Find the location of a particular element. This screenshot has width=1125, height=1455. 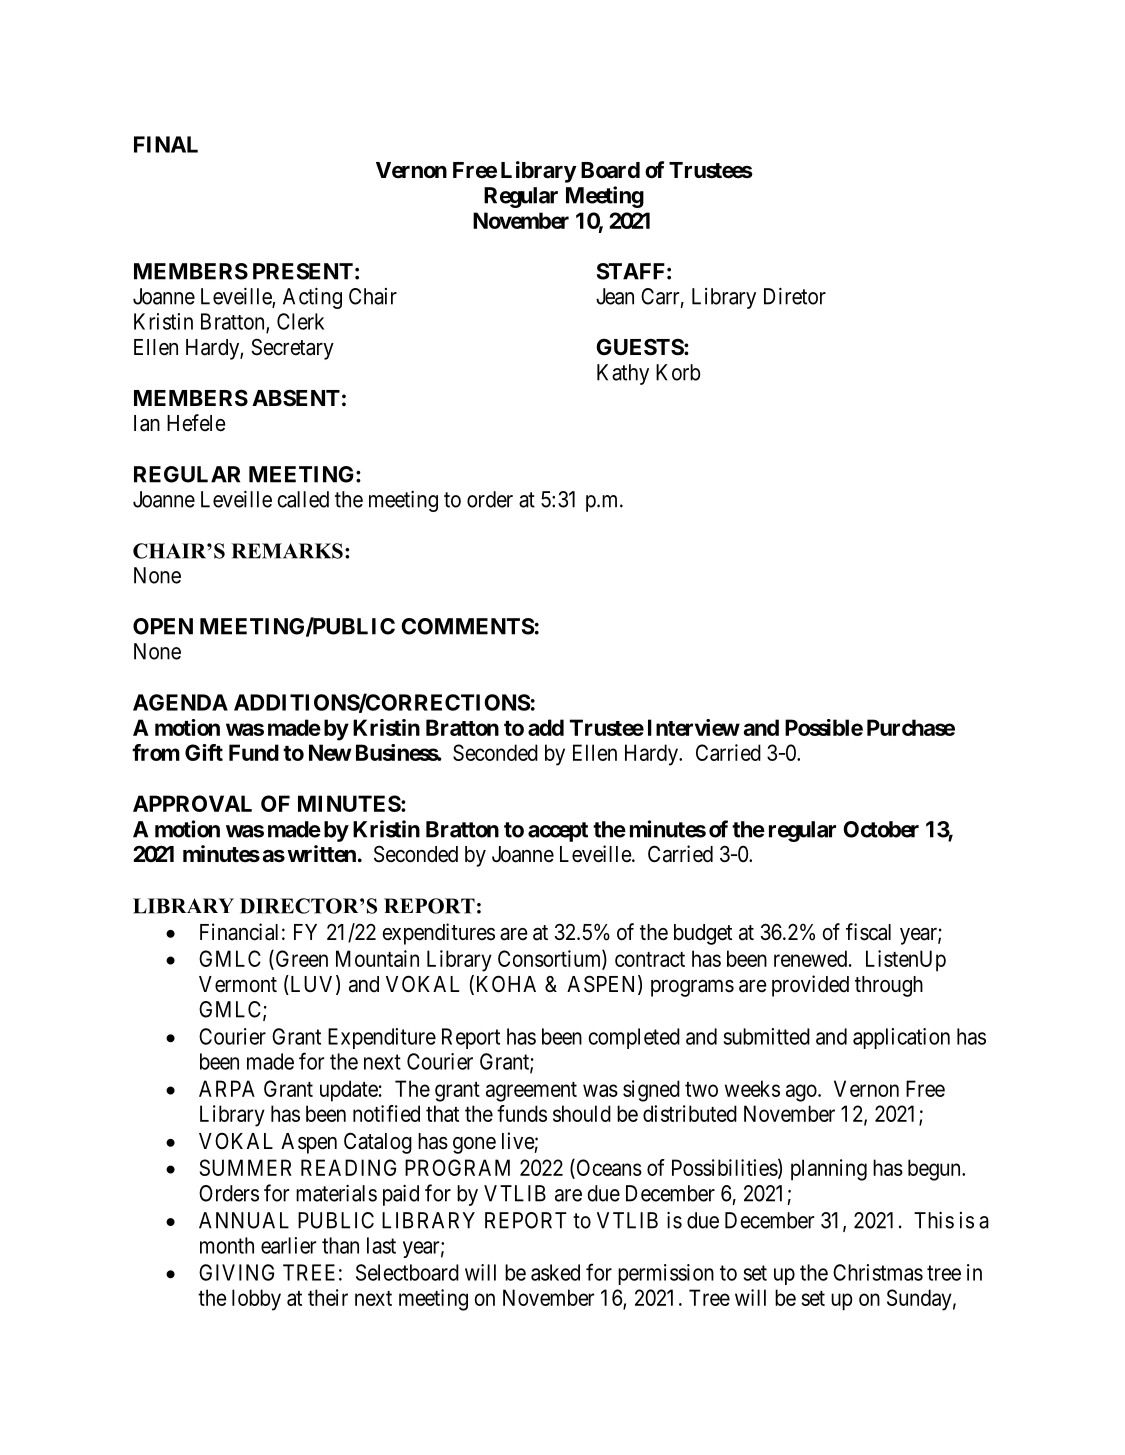

STAFF is located at coordinates (631, 271).
